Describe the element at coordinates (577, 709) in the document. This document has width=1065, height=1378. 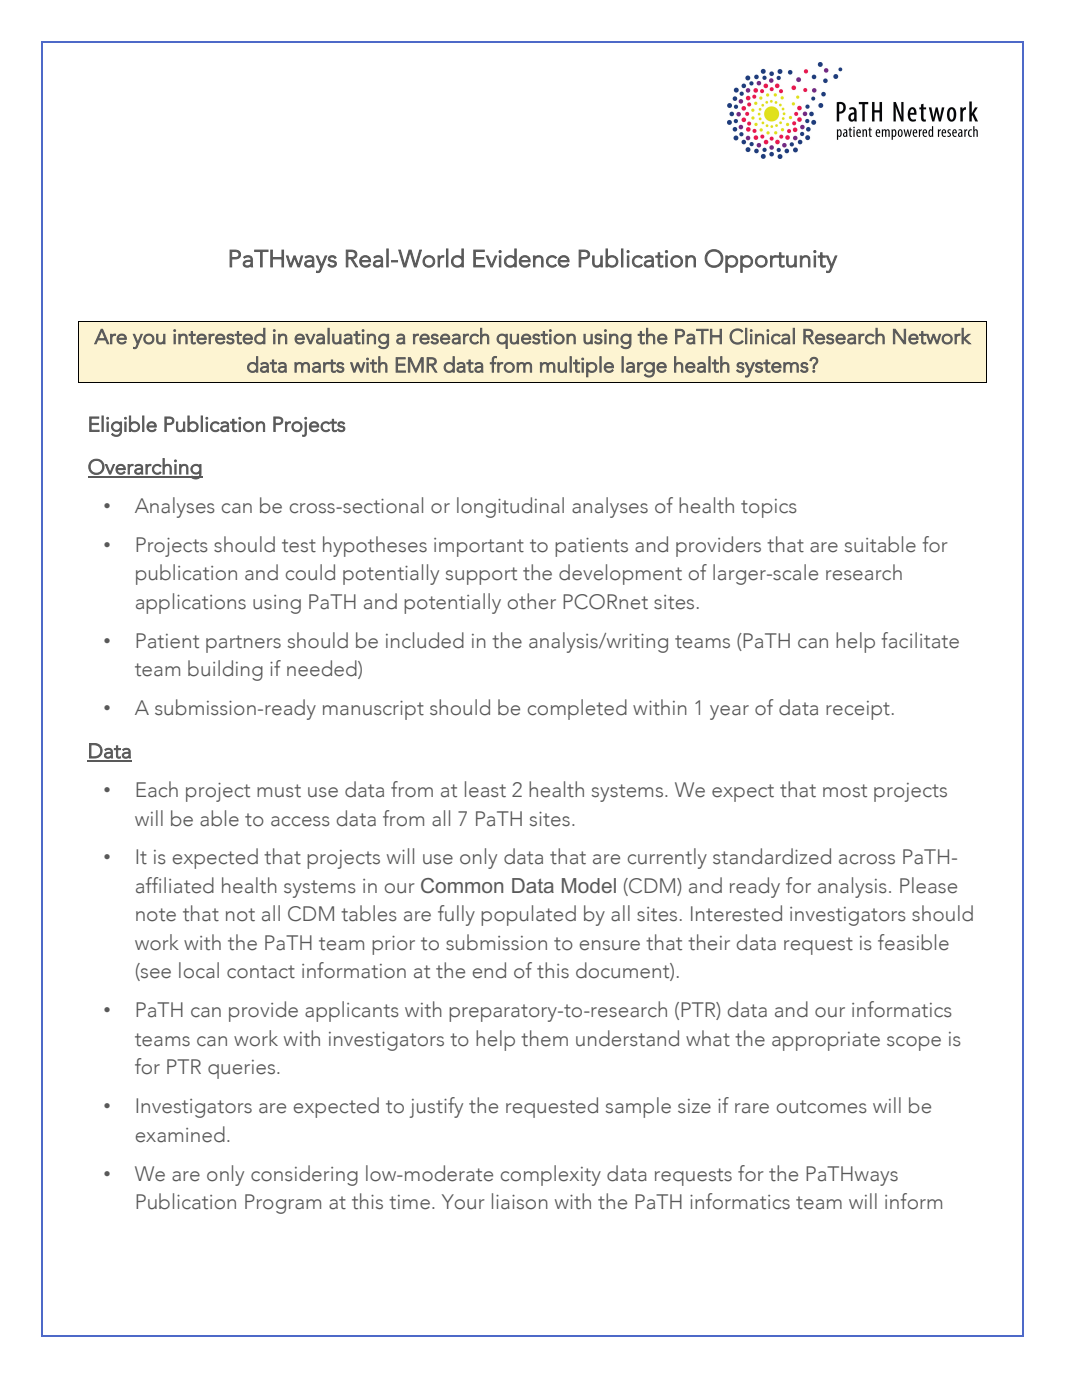
I see `completed` at that location.
